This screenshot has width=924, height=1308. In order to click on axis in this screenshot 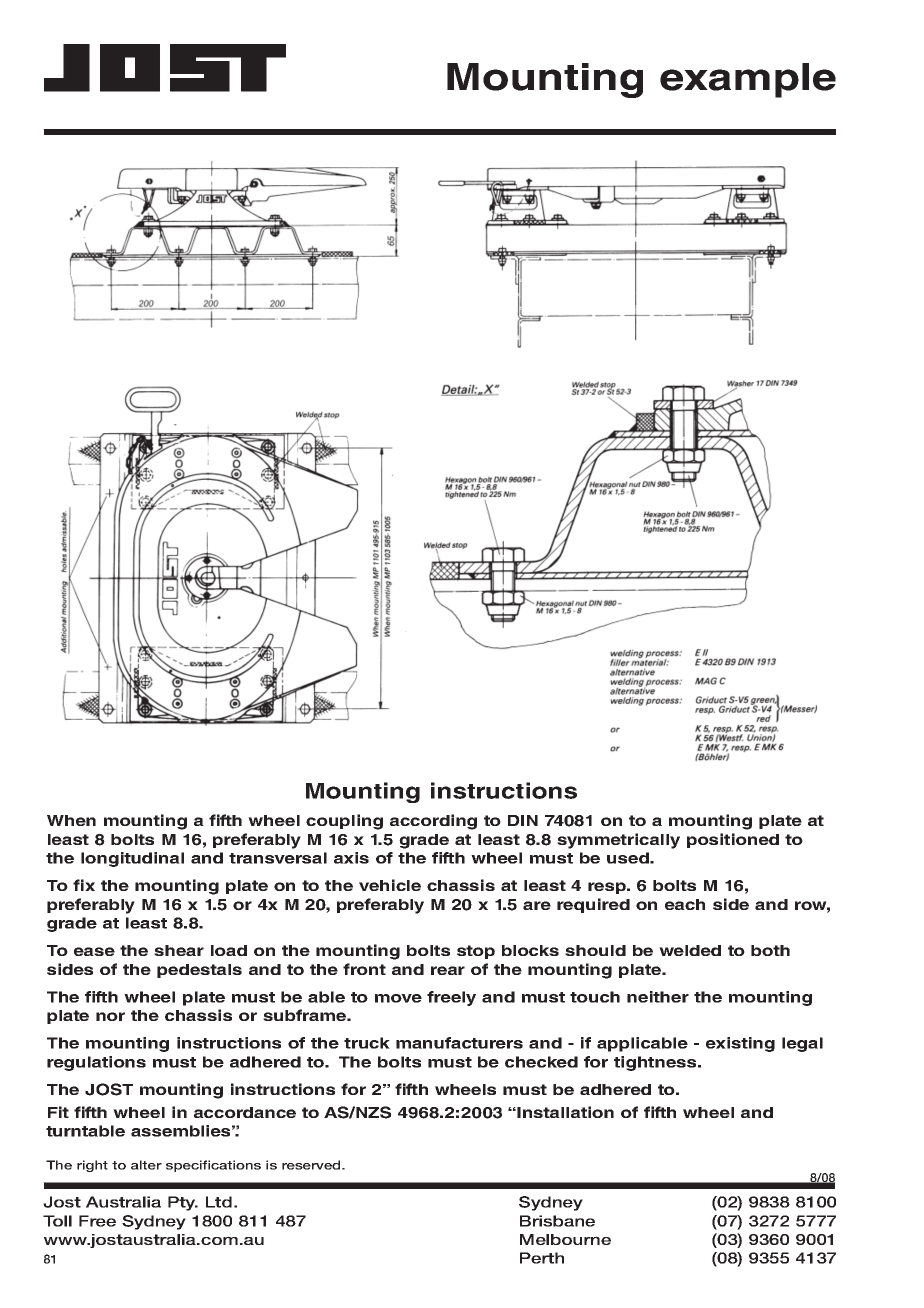, I will do `click(351, 858)`.
